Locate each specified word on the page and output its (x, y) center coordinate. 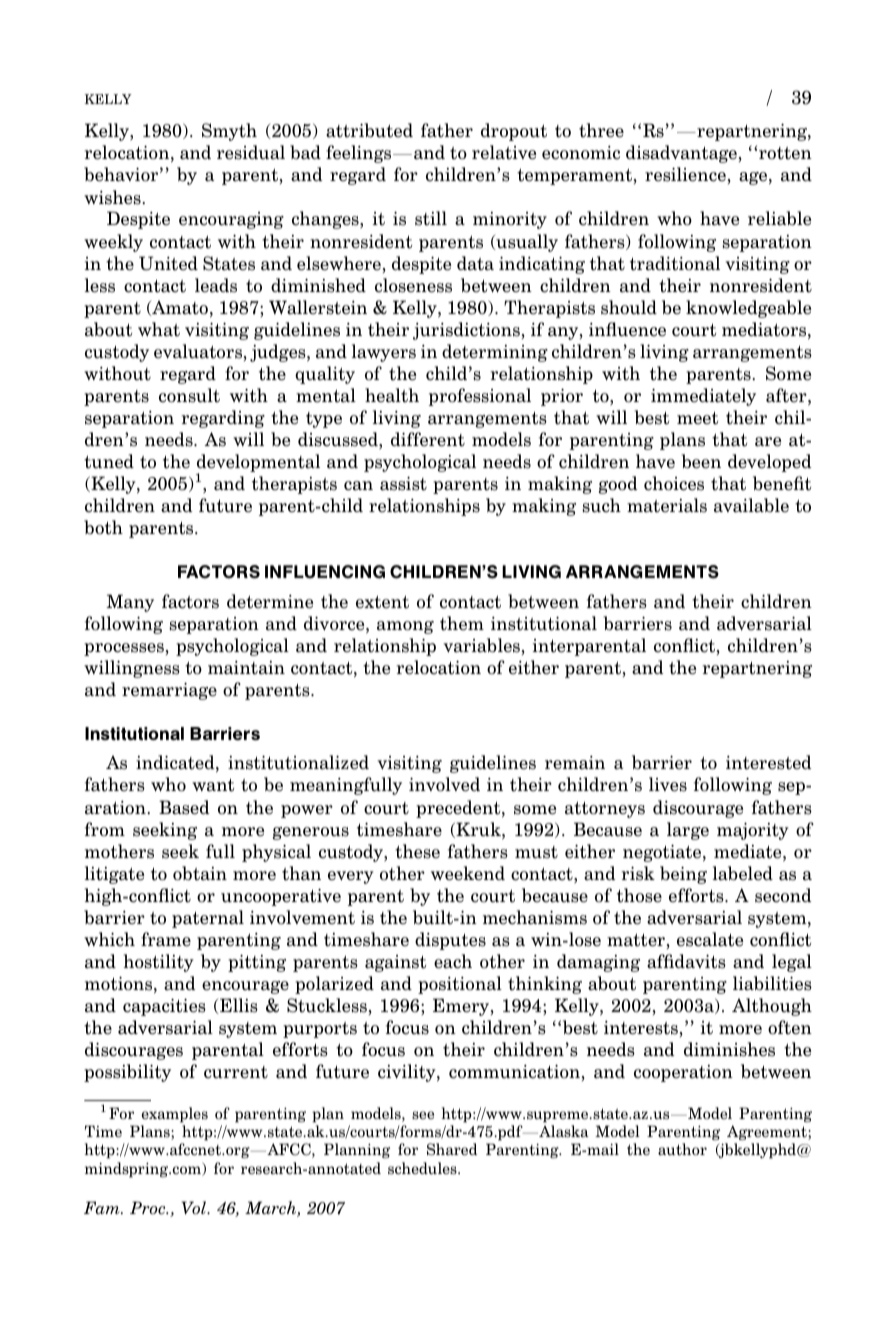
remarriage (169, 691)
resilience (685, 174)
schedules (423, 1168)
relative (504, 152)
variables (481, 645)
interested (768, 762)
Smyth (229, 132)
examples (174, 1115)
